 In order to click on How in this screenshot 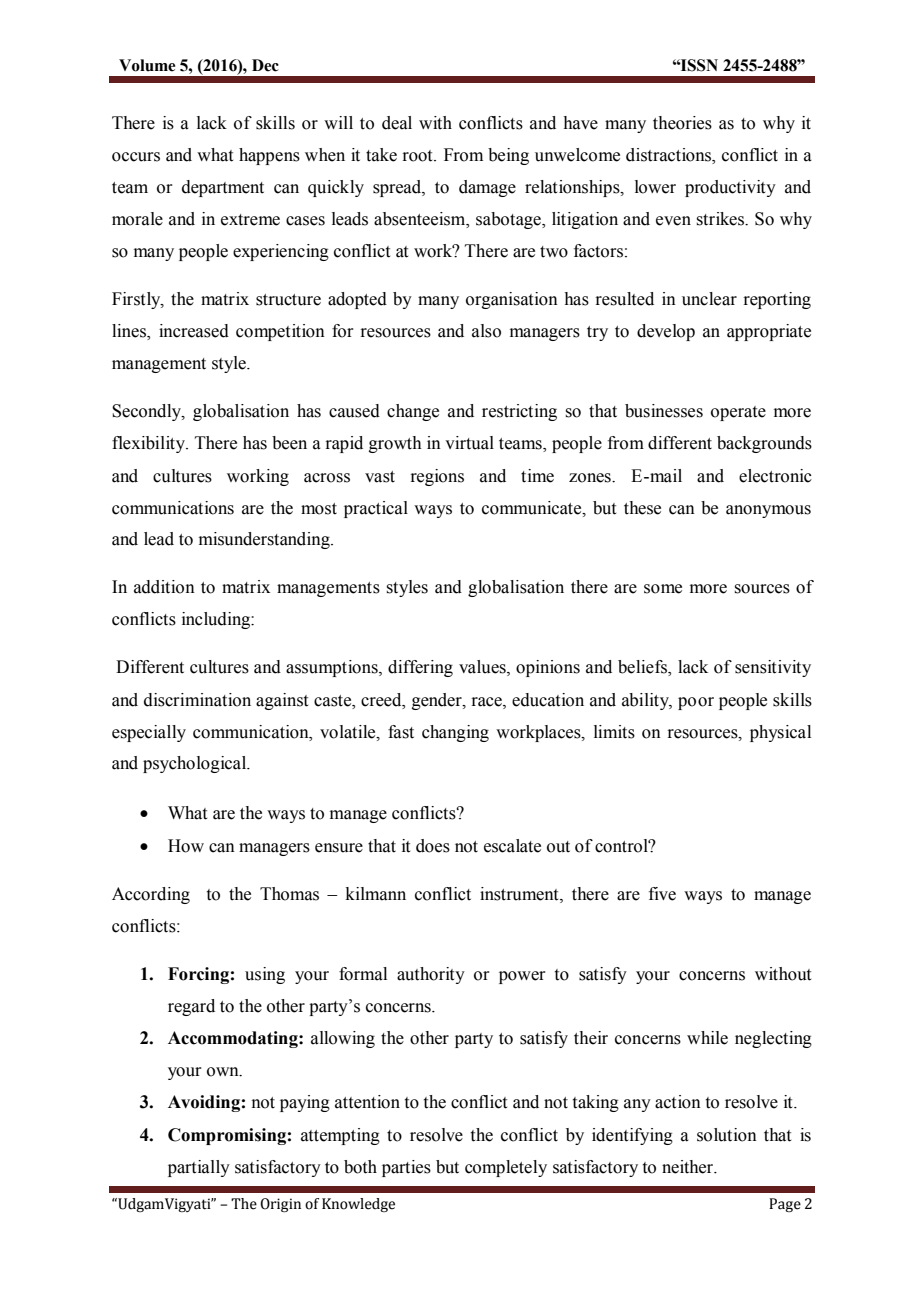, I will do `click(186, 846)`.
